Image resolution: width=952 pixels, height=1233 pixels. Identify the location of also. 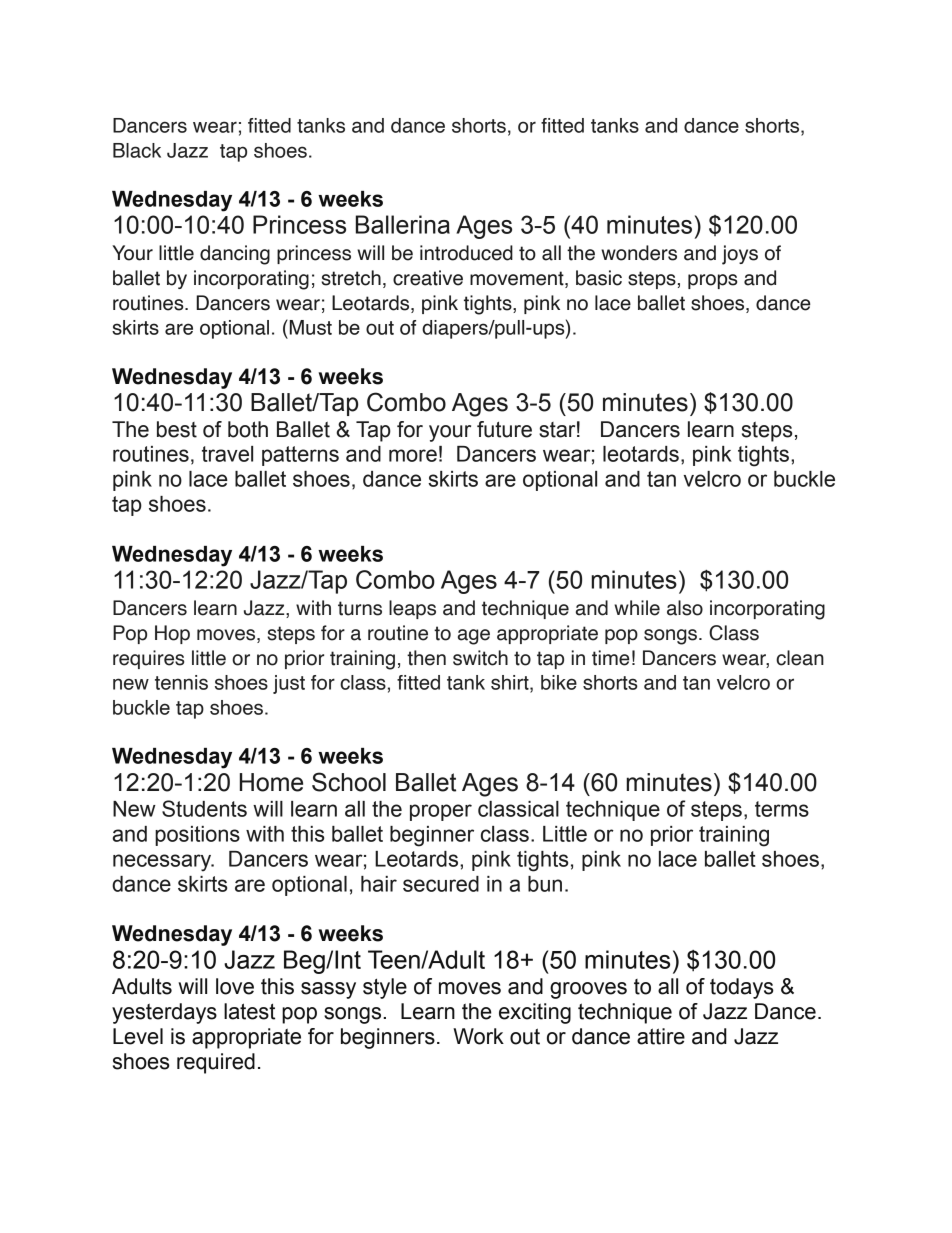
(685, 608).
